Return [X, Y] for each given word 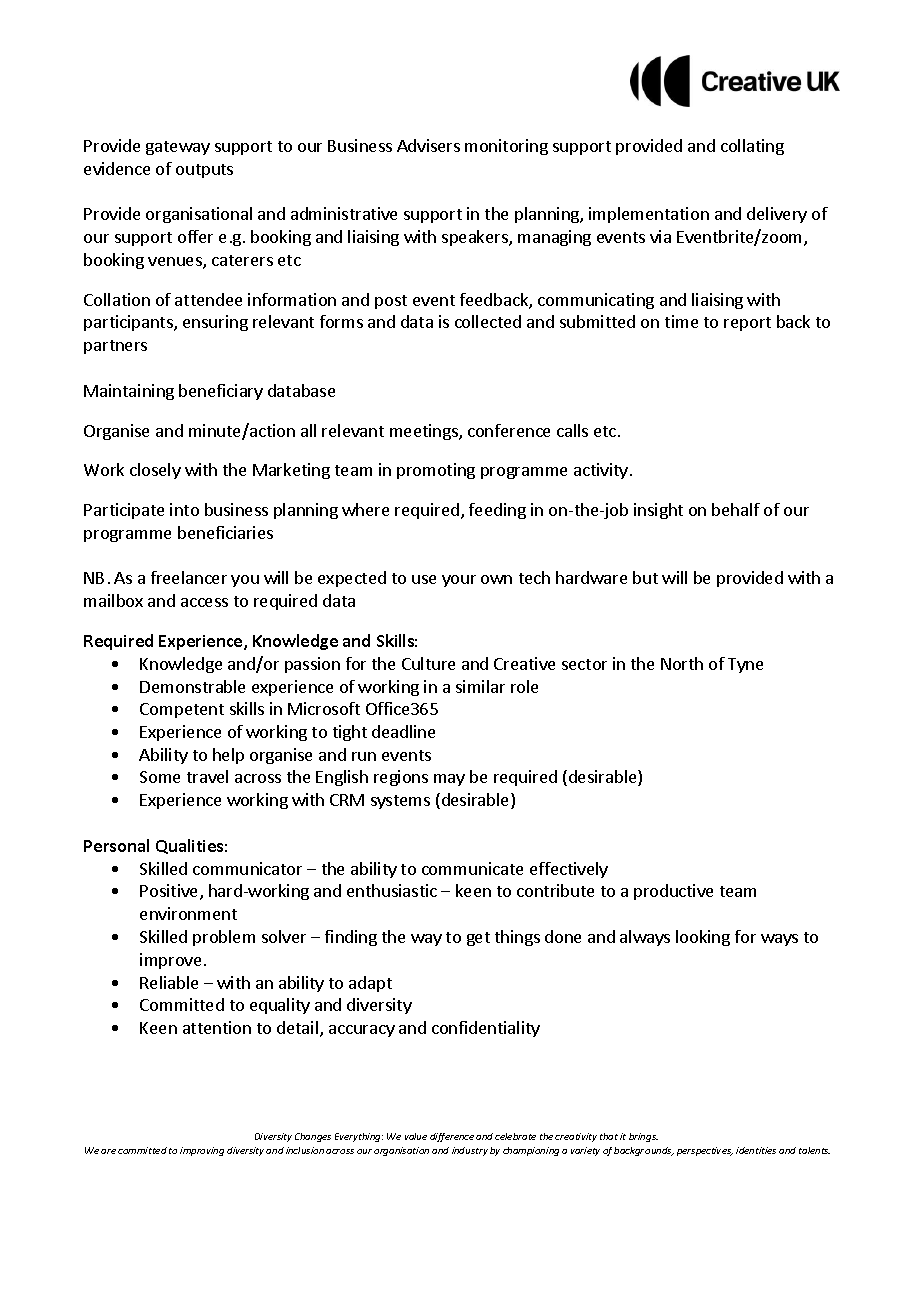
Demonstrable [192, 686]
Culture [428, 663]
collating [752, 147]
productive [673, 892]
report [747, 324]
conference [509, 430]
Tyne [745, 665]
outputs [204, 171]
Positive [170, 892]
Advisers [428, 145]
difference [452, 1137]
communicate [472, 868]
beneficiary [221, 392]
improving [202, 1151]
